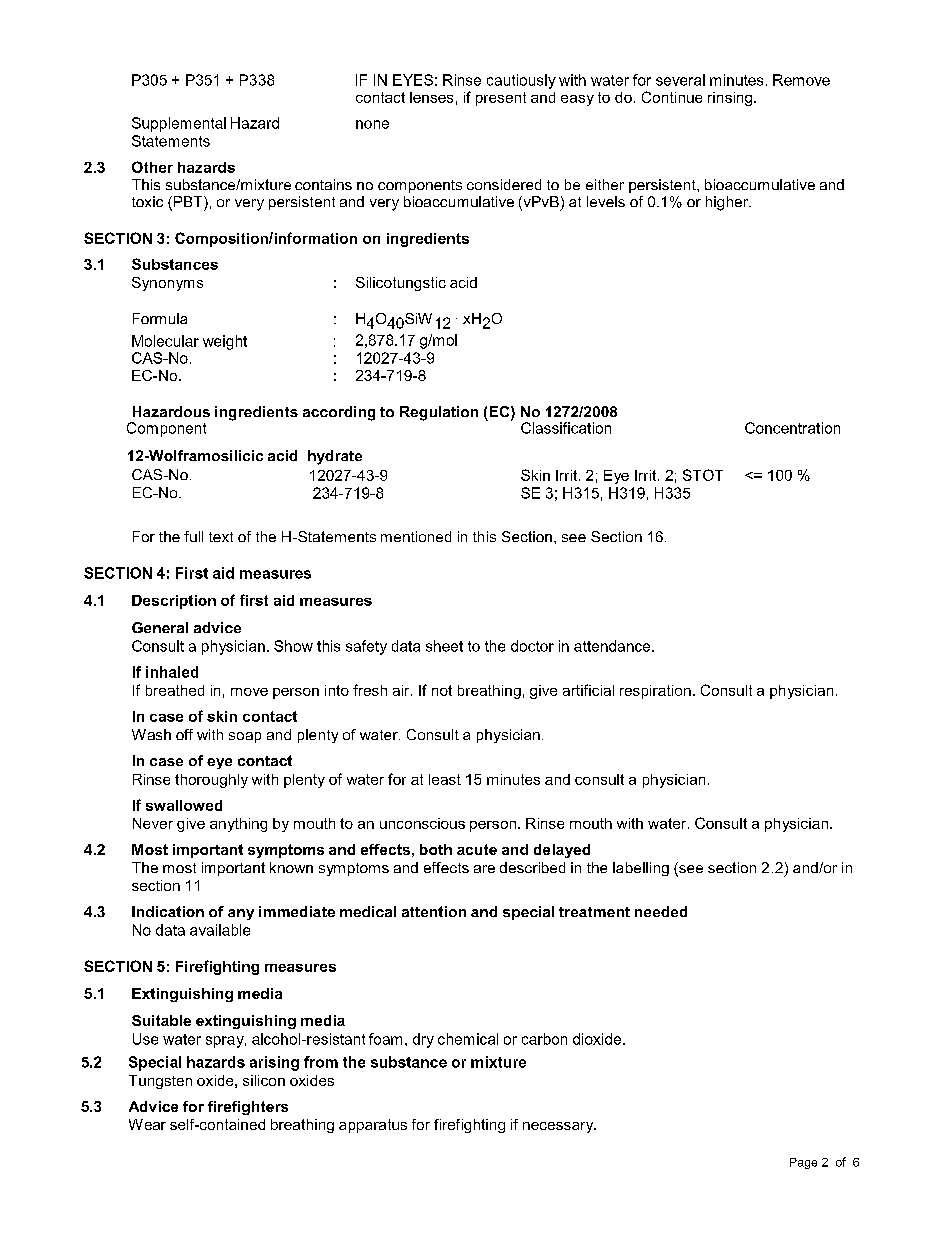 Image resolution: width=952 pixels, height=1233 pixels. I want to click on respiration, so click(655, 692).
